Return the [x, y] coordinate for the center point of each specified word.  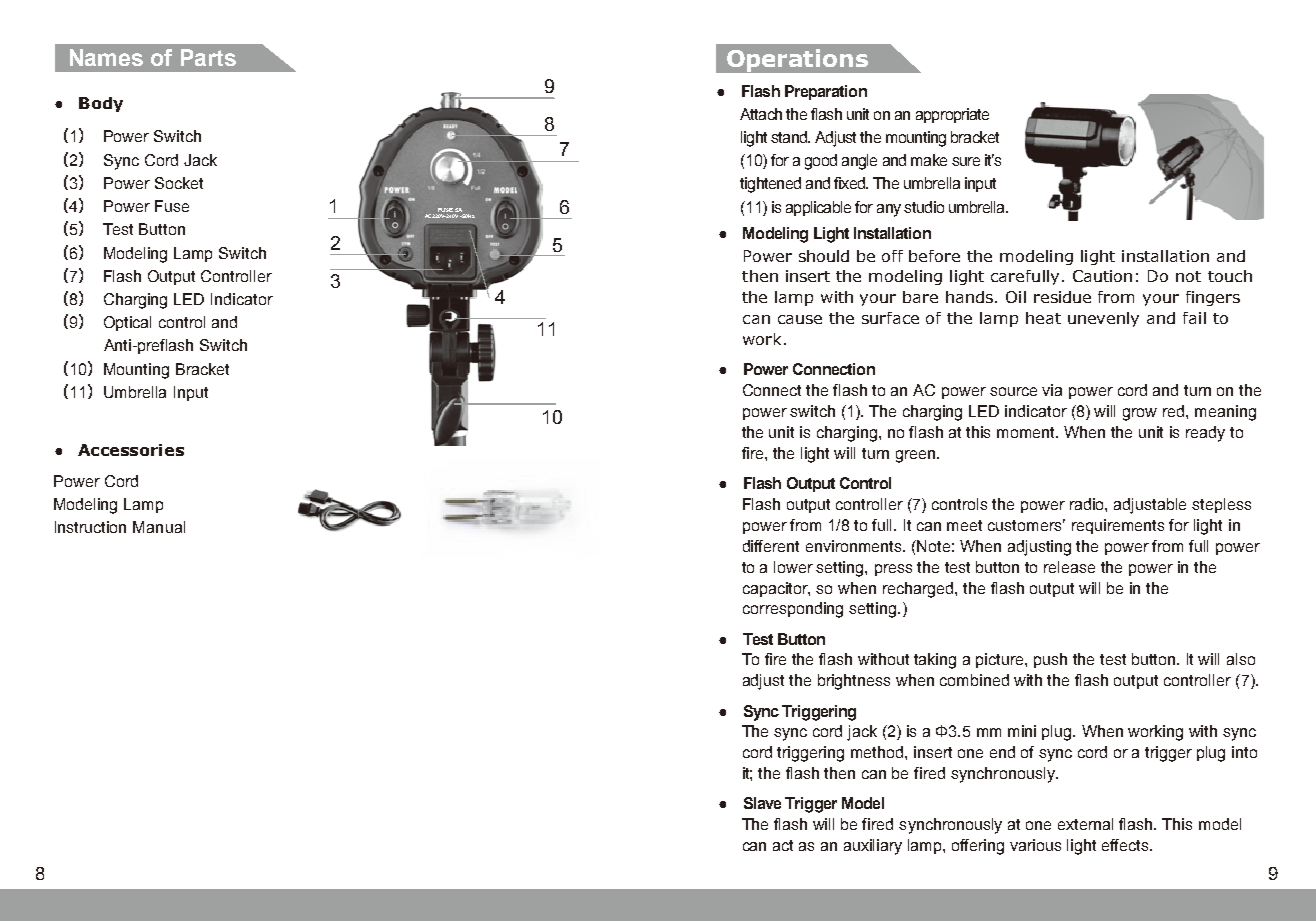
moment [1027, 432]
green [917, 456]
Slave [762, 803]
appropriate [952, 115]
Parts [208, 57]
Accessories [131, 450]
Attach [761, 114]
